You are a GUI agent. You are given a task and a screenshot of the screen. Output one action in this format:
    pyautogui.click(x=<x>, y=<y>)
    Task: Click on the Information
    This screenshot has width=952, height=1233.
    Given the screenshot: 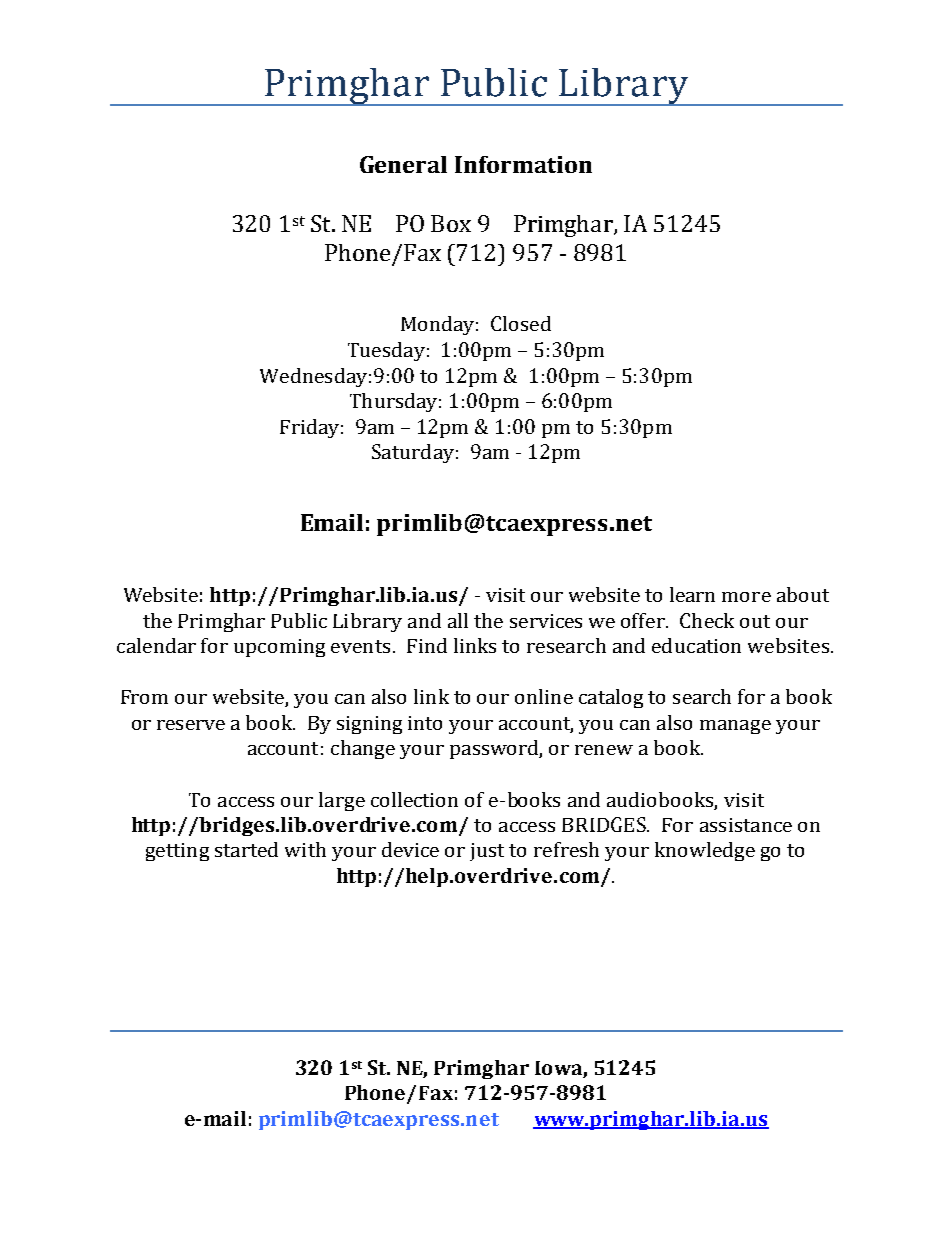 What is the action you would take?
    pyautogui.click(x=523, y=164)
